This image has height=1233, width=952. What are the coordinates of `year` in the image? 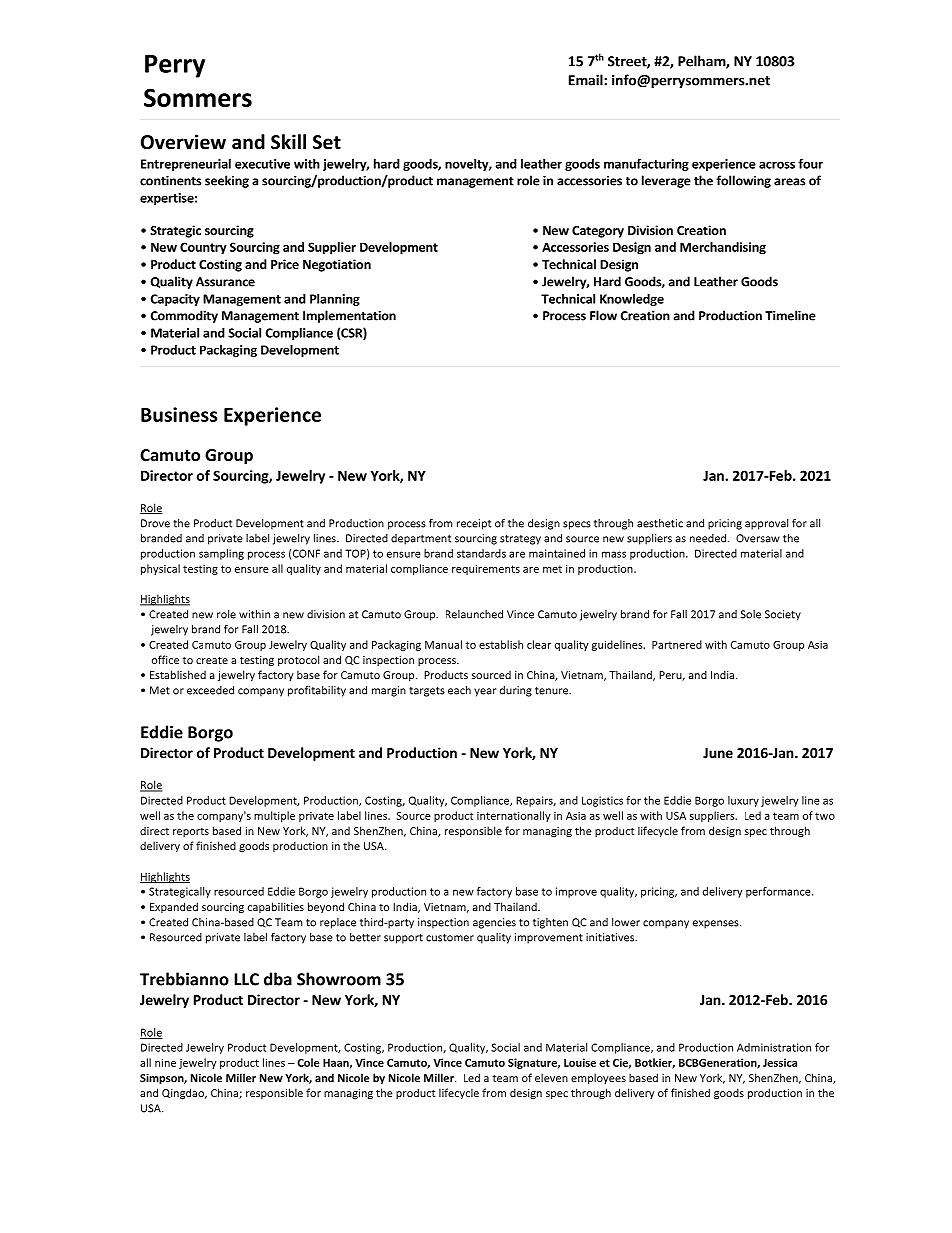 It's located at (485, 692).
